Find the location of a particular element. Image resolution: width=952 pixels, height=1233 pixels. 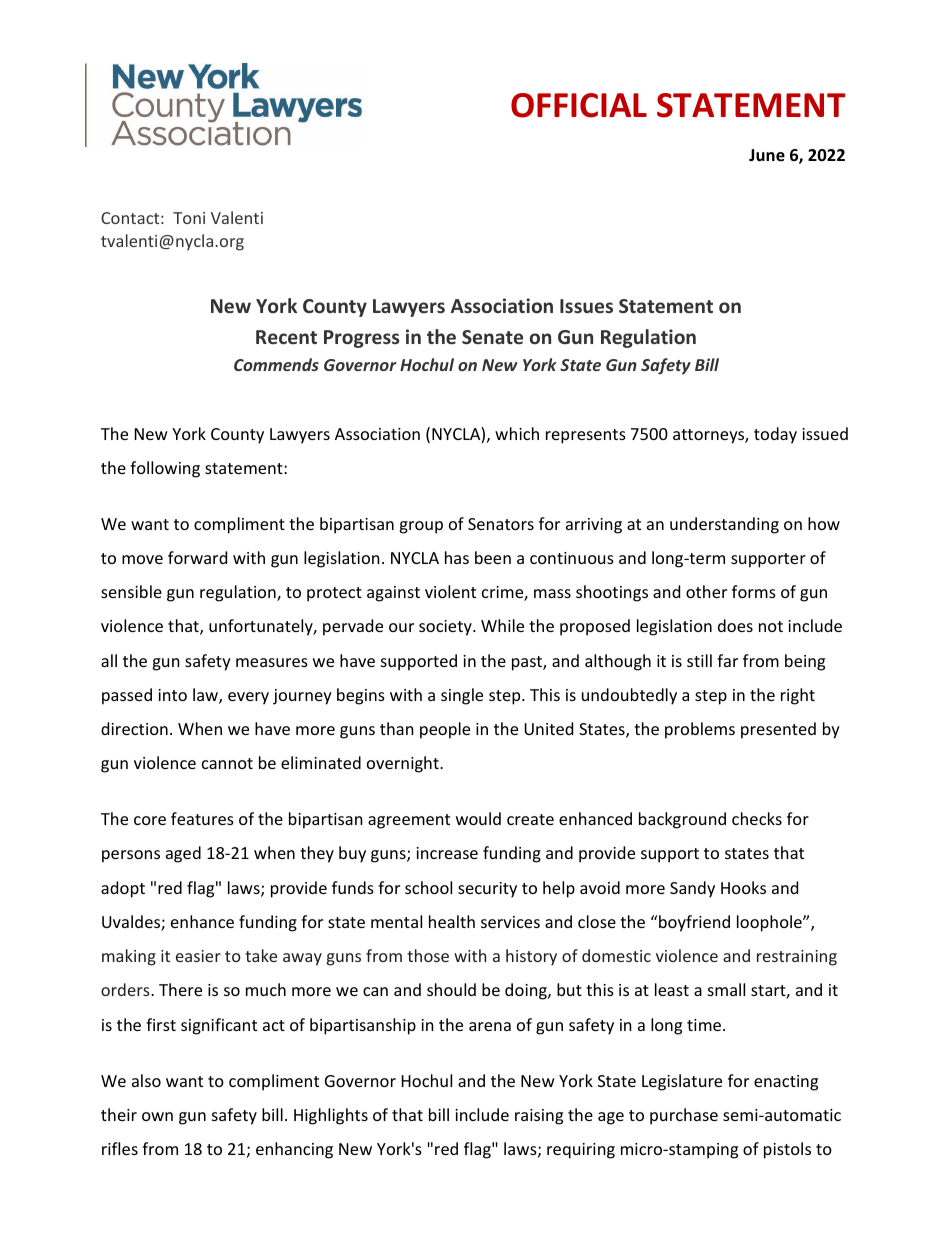

measures is located at coordinates (272, 662).
